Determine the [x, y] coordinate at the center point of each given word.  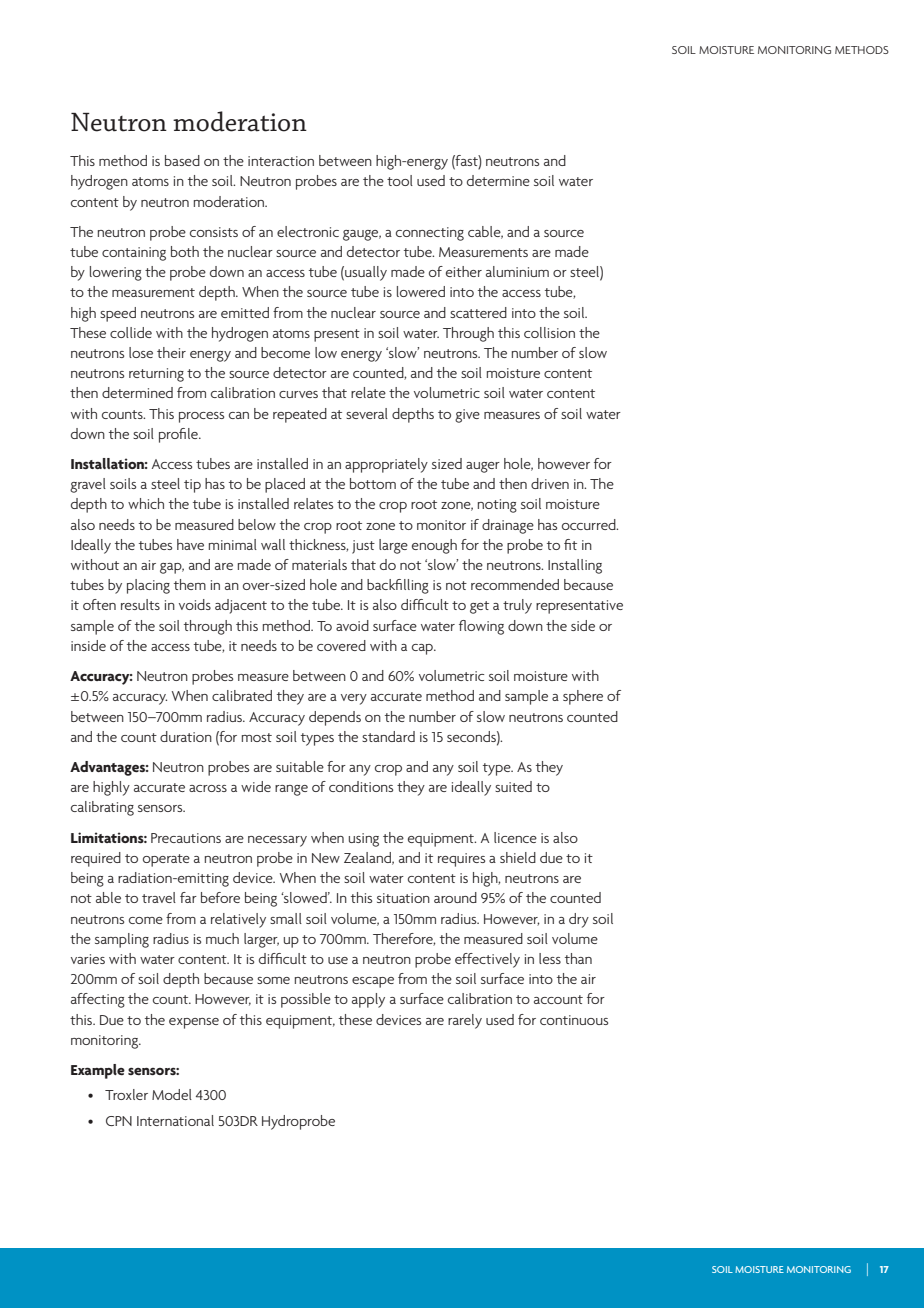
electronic [308, 231]
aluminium [517, 271]
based [182, 160]
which [146, 503]
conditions [361, 786]
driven [550, 483]
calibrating [102, 808]
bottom [373, 483]
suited [513, 786]
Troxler [126, 1094]
